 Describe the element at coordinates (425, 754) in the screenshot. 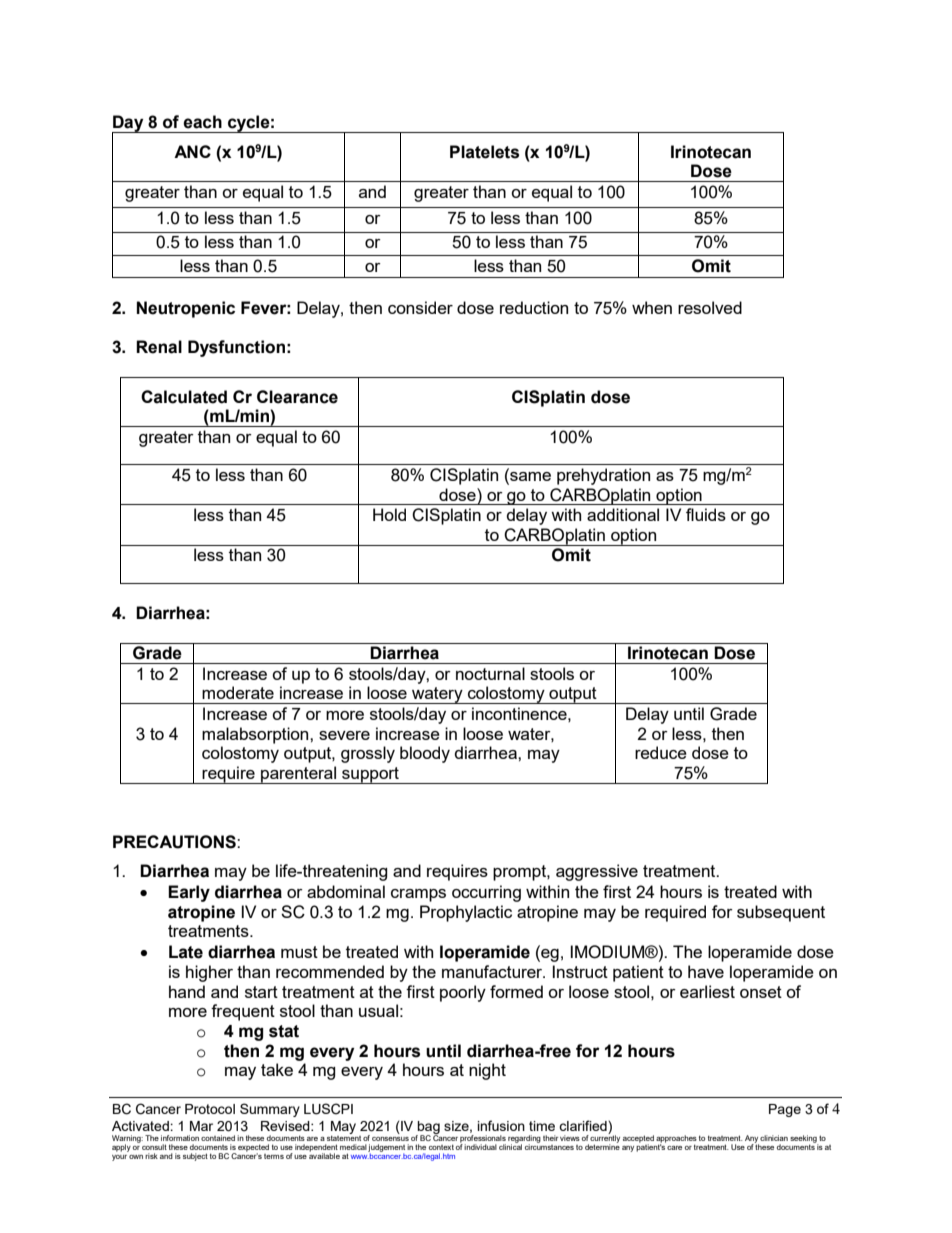

I see `bloody` at that location.
